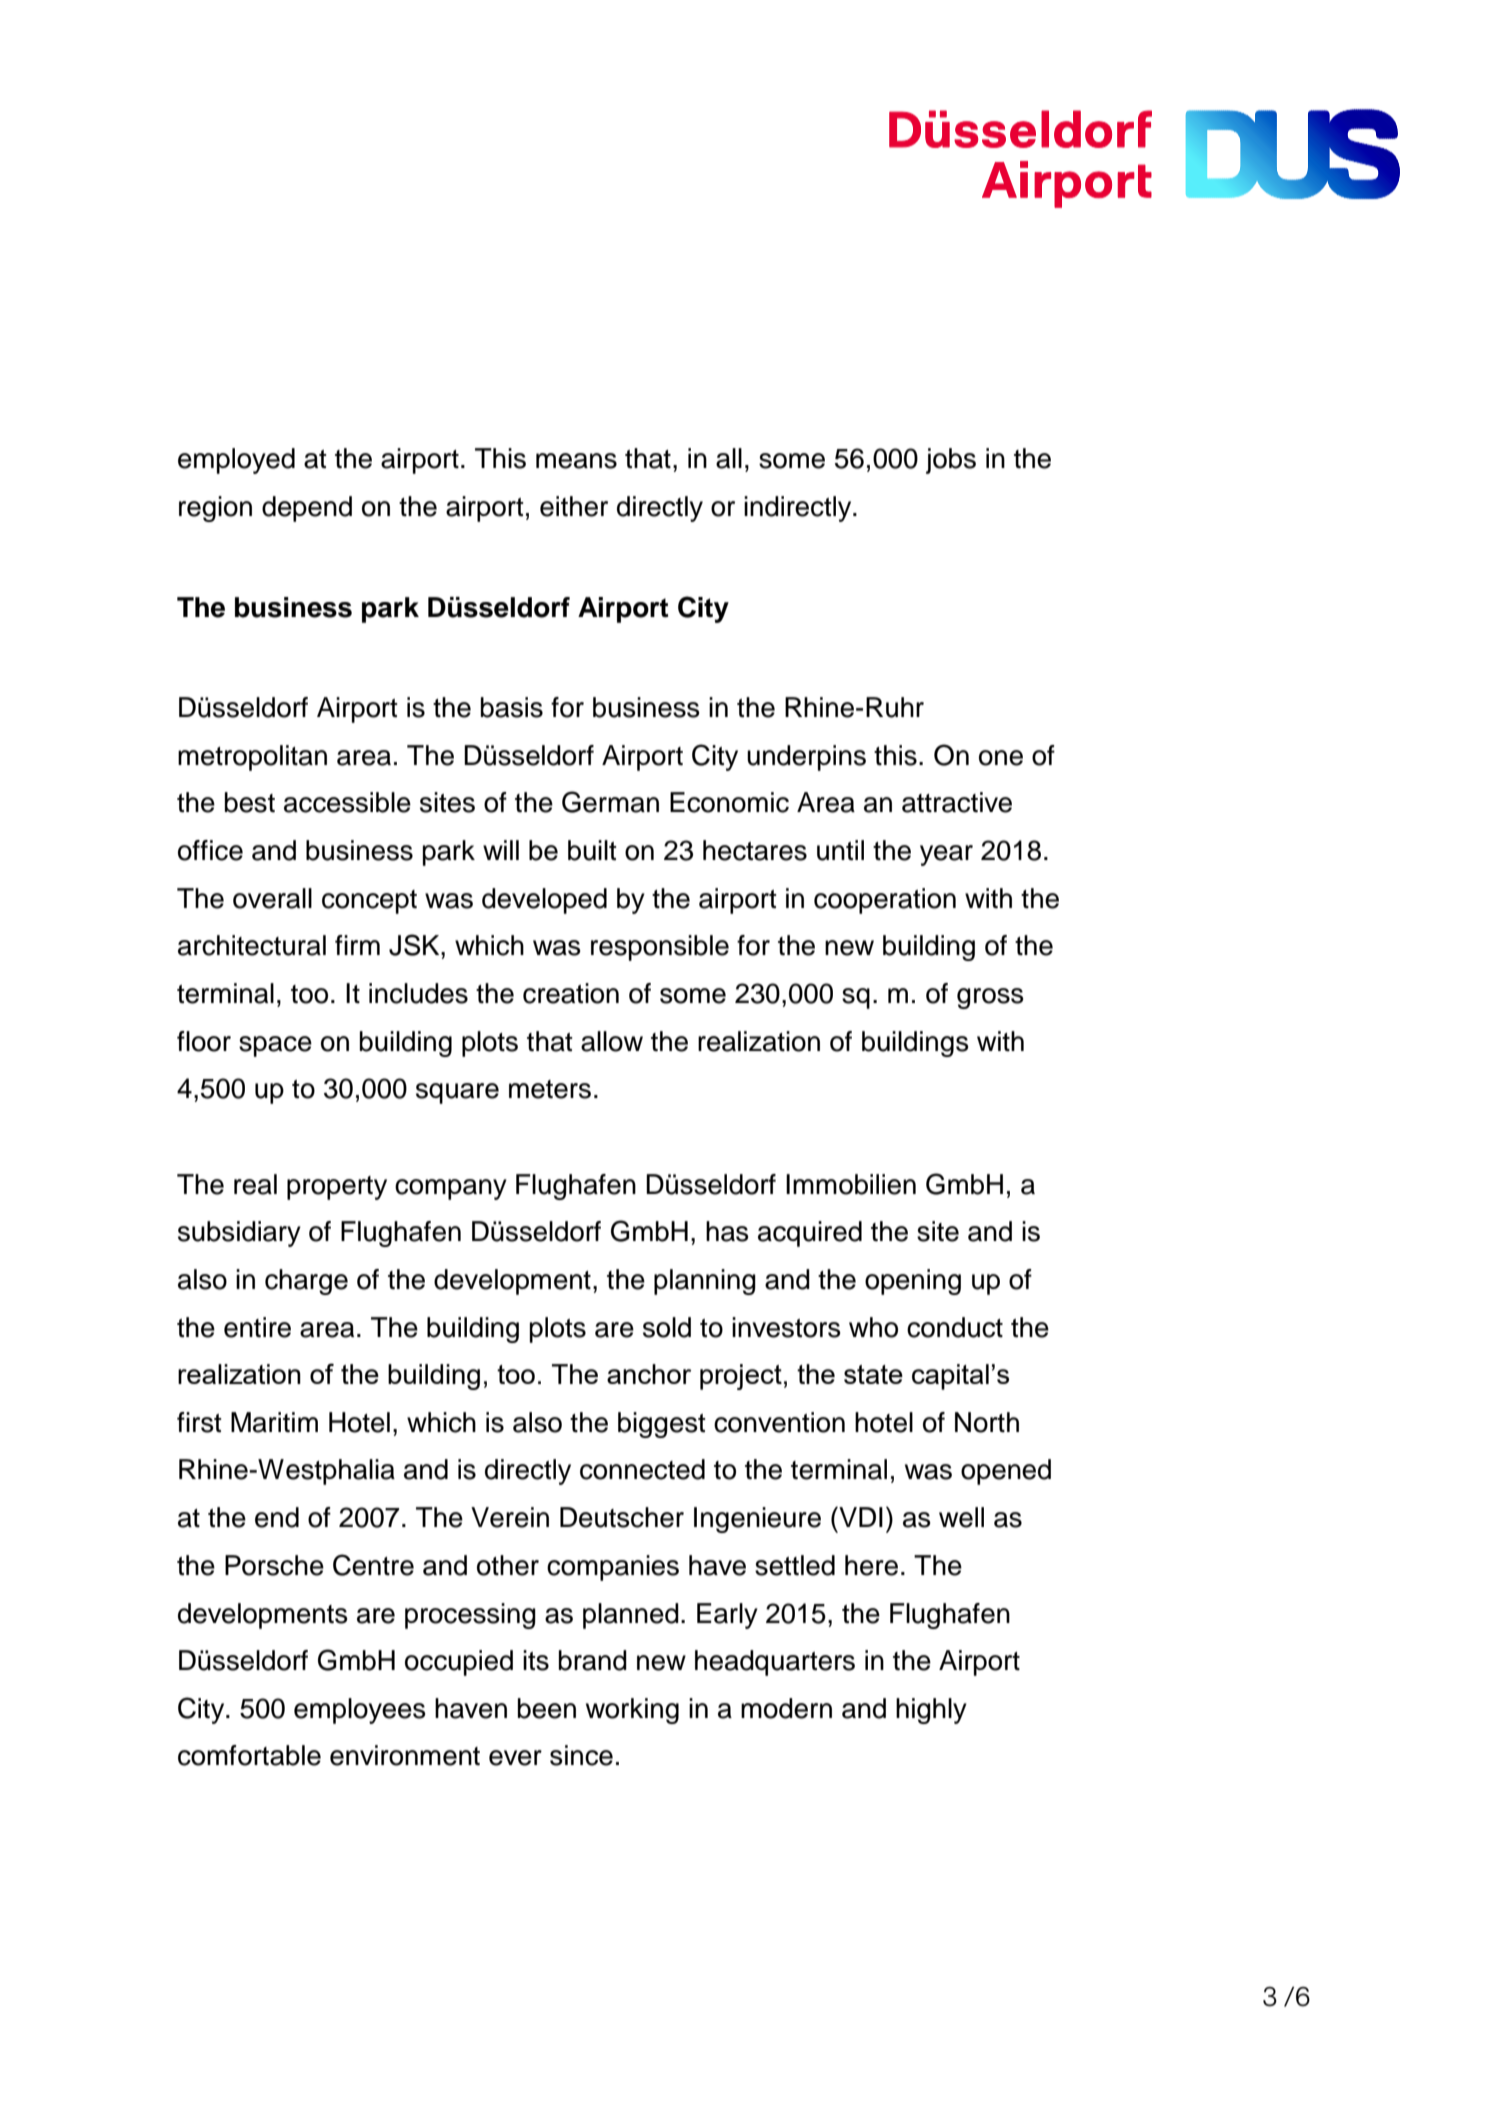 Image resolution: width=1487 pixels, height=2103 pixels. What do you see at coordinates (307, 509) in the screenshot?
I see `depend` at bounding box center [307, 509].
